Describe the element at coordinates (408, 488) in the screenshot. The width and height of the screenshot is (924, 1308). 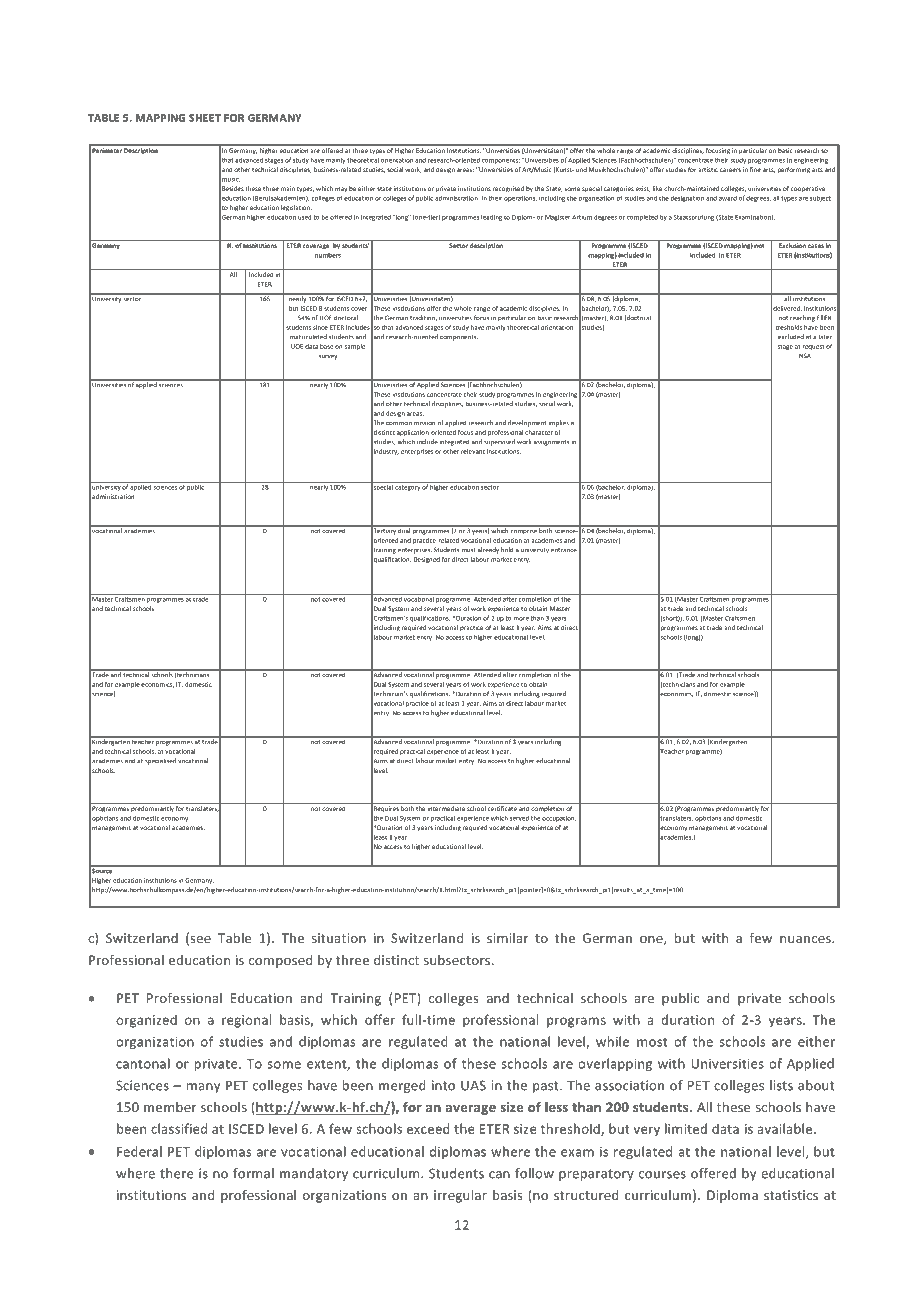
I see `category` at that location.
